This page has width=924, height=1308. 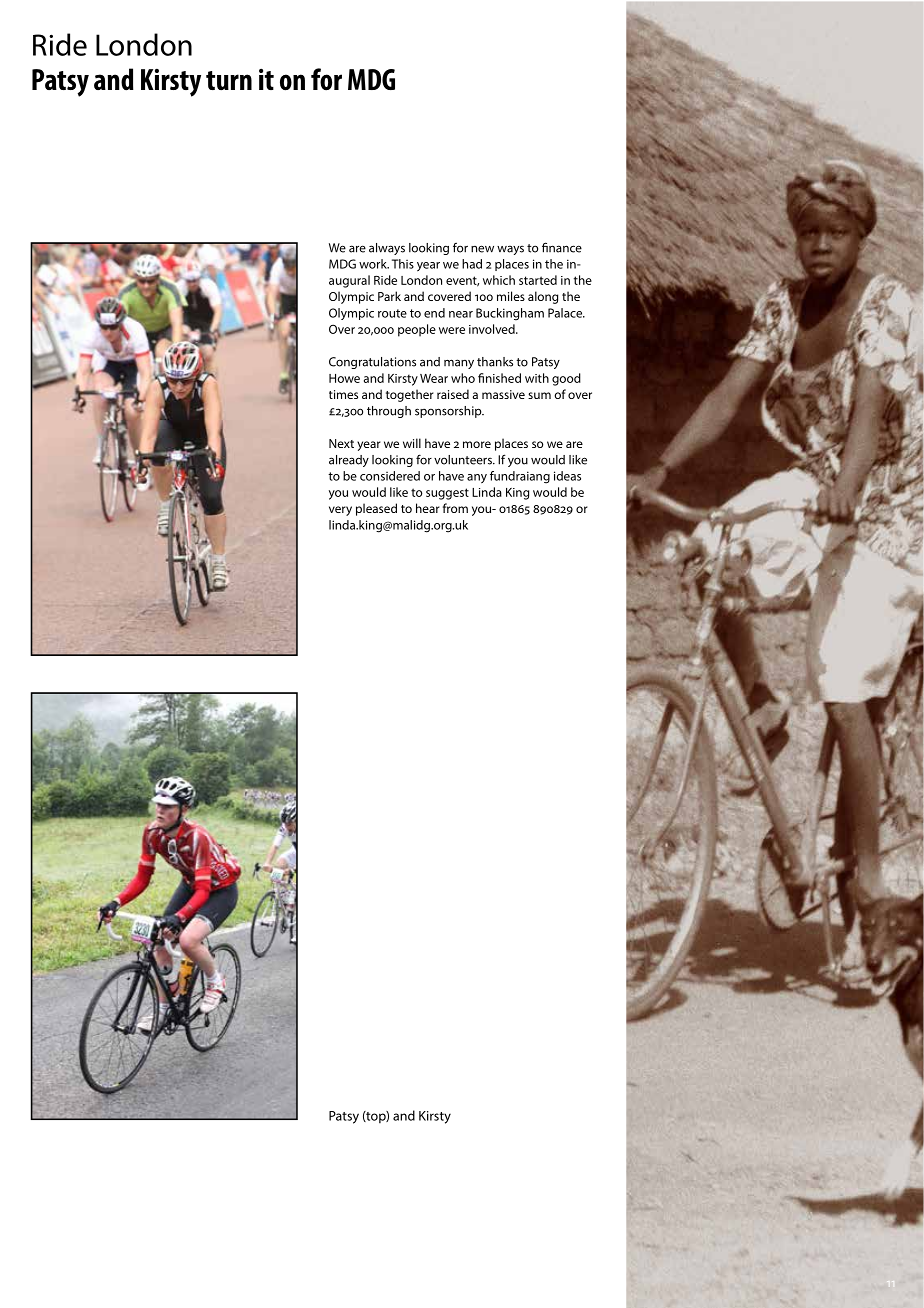 I want to click on This, so click(x=403, y=264).
